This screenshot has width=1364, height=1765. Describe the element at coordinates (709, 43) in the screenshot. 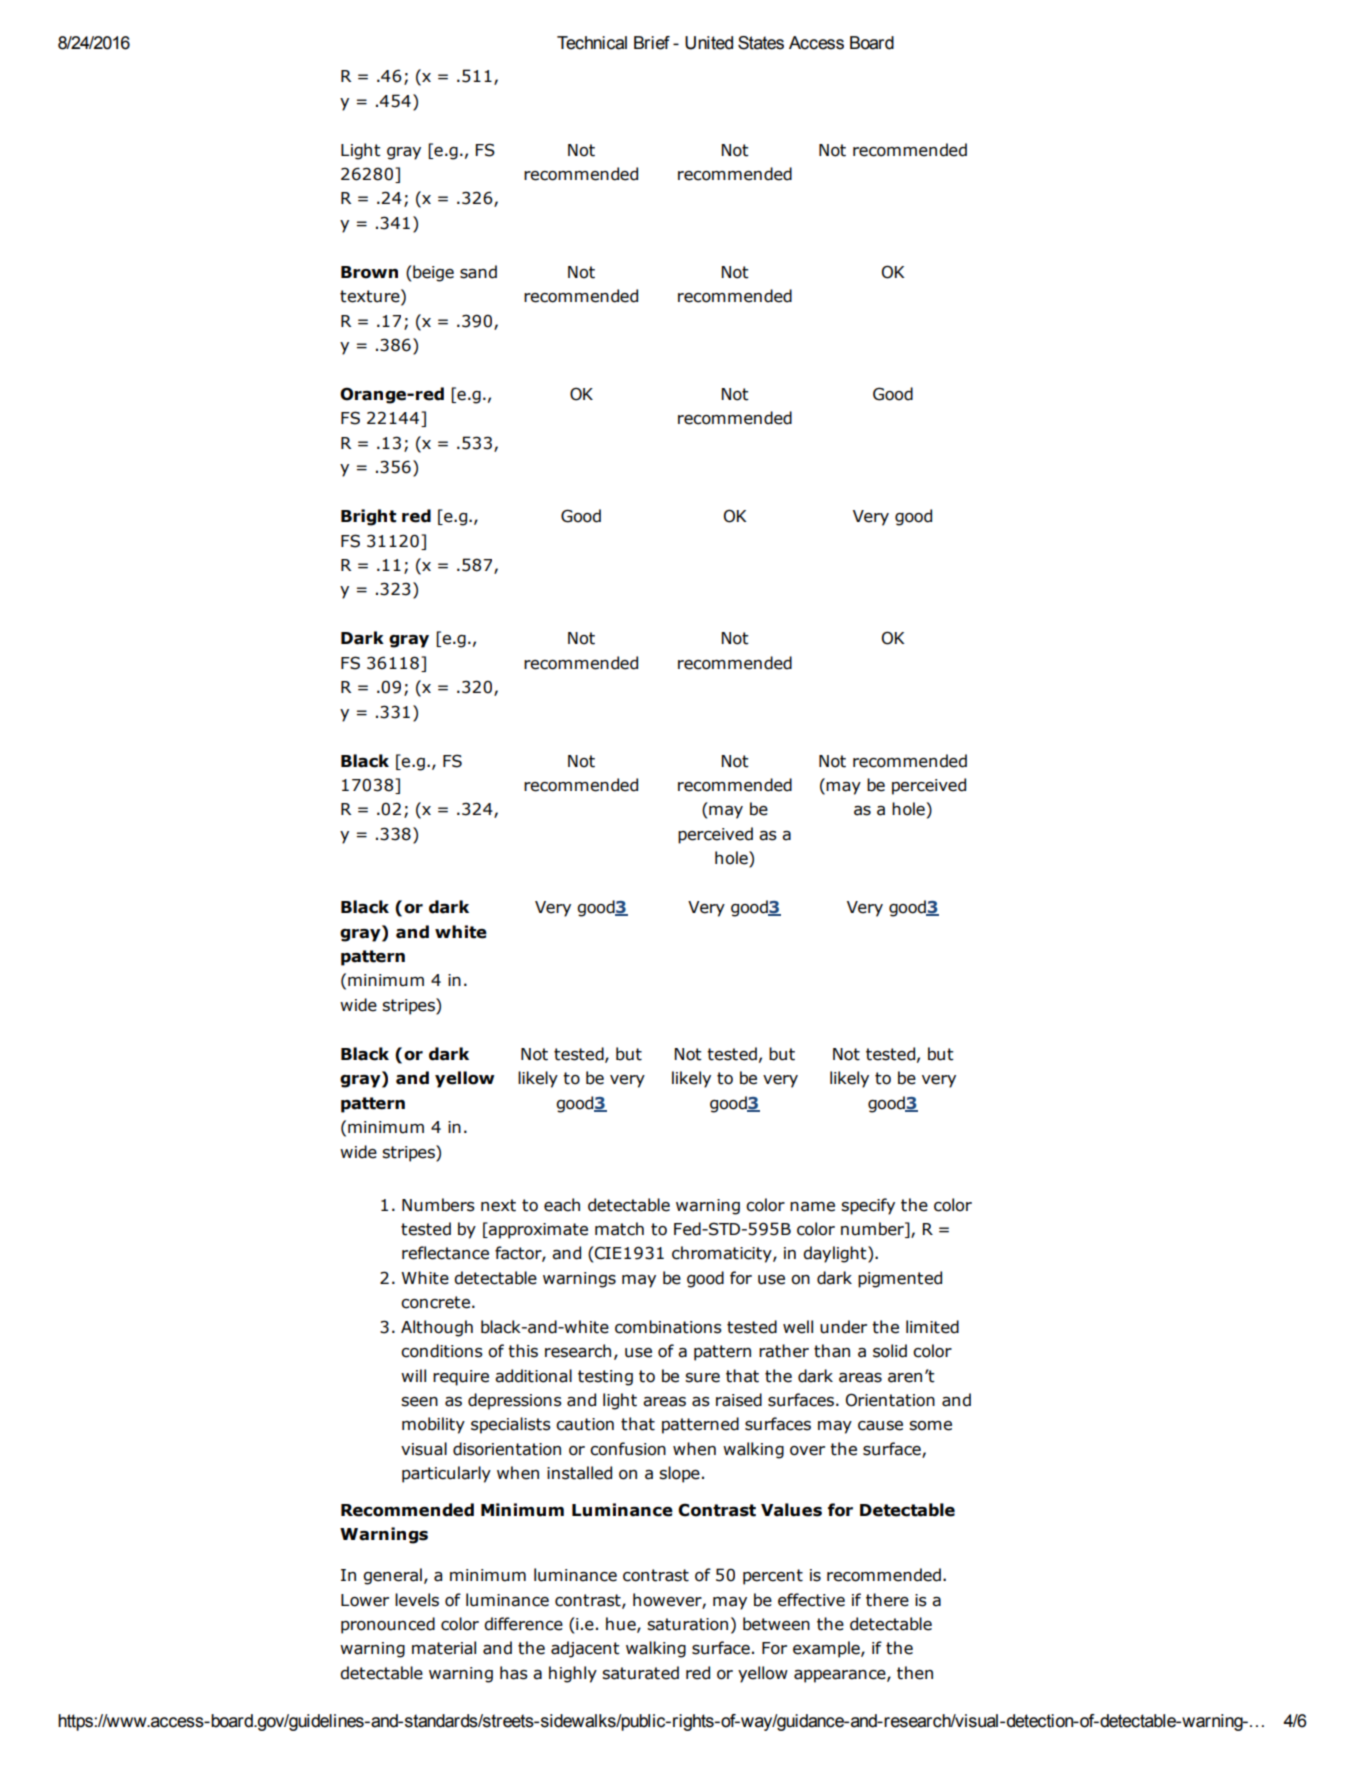

I see `United` at that location.
